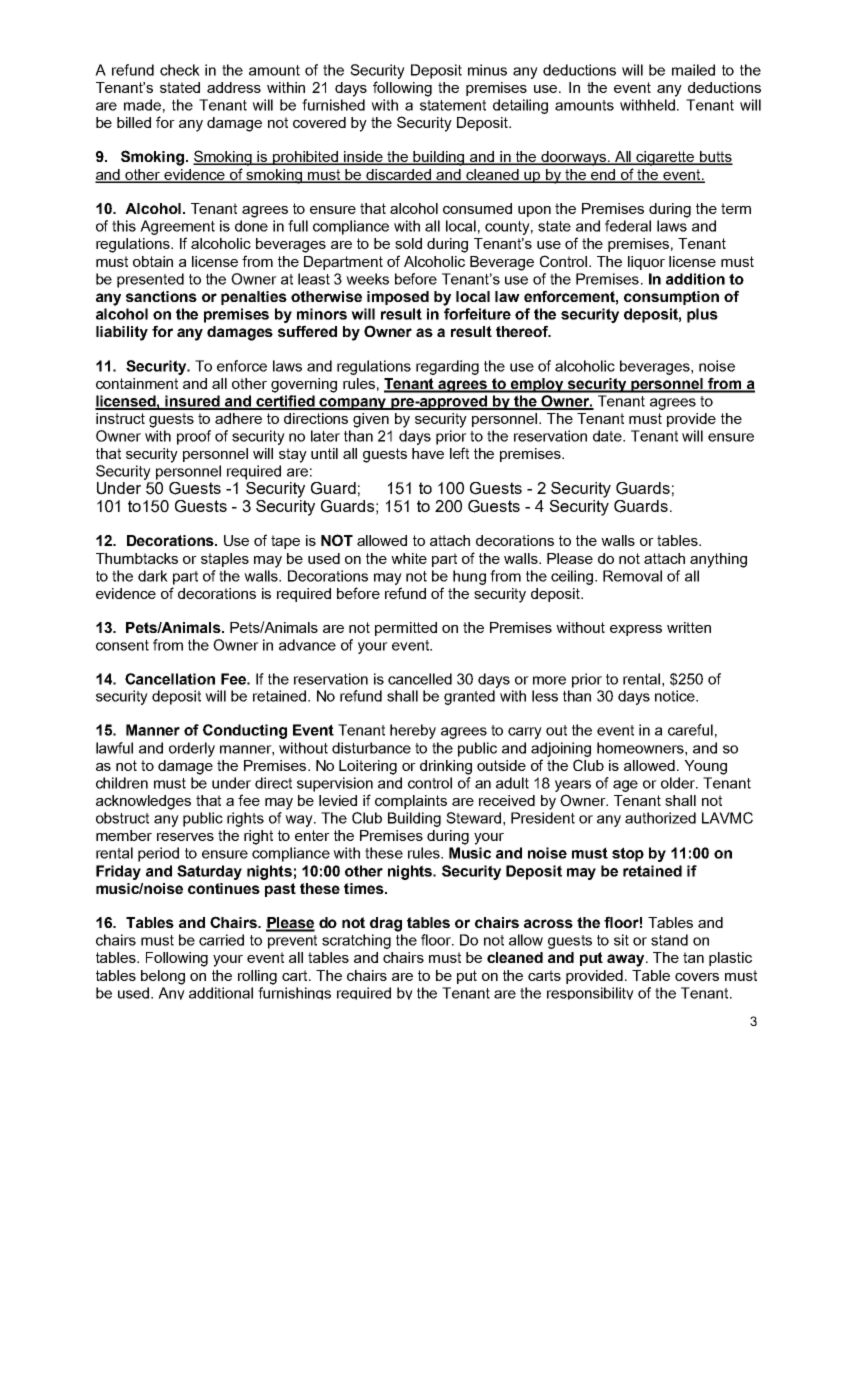 Image resolution: width=849 pixels, height=1400 pixels. Describe the element at coordinates (170, 679) in the screenshot. I see `Cancellation` at that location.
